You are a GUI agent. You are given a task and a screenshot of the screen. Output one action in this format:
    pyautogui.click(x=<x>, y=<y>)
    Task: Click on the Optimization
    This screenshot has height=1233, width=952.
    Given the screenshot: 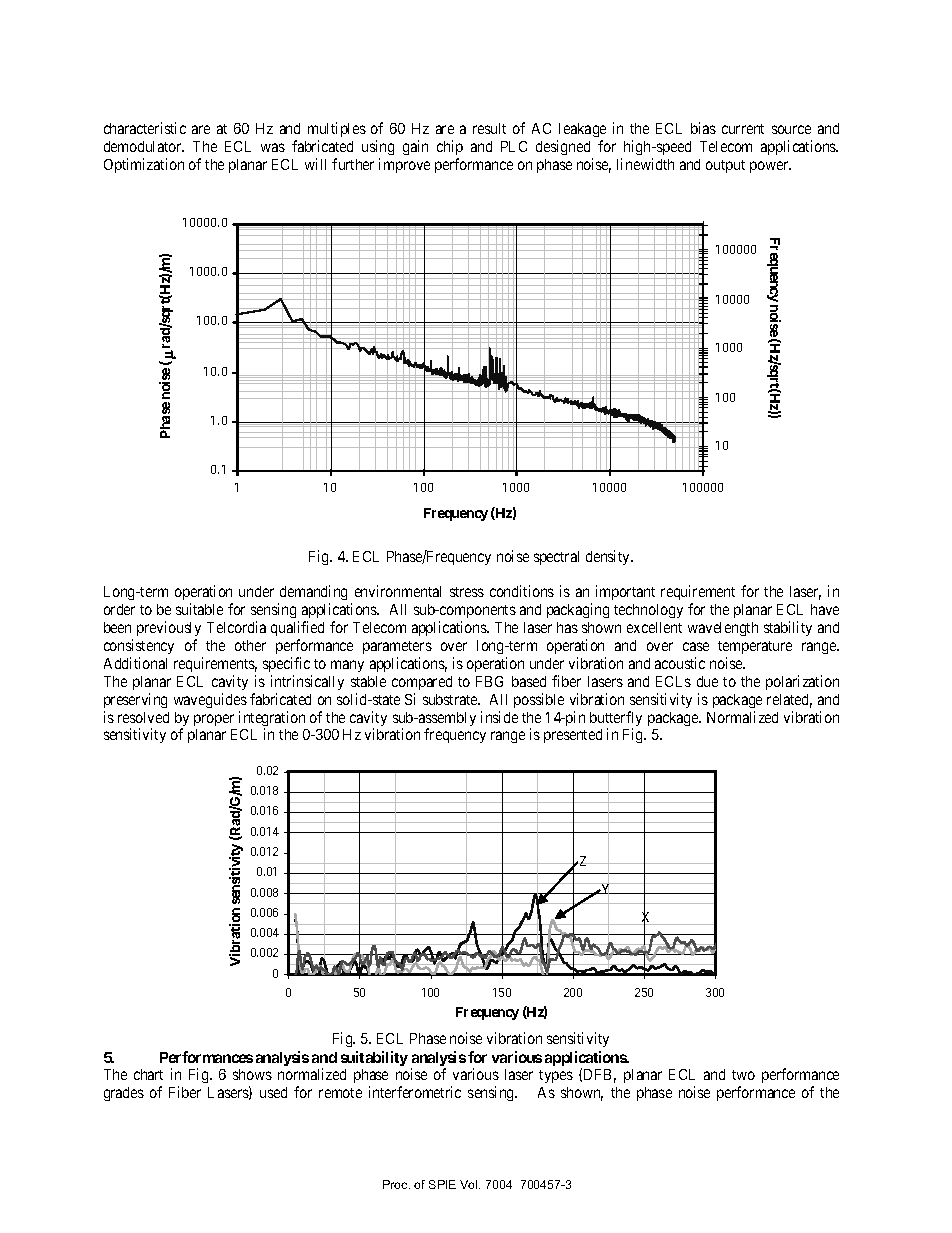 What is the action you would take?
    pyautogui.click(x=144, y=165)
